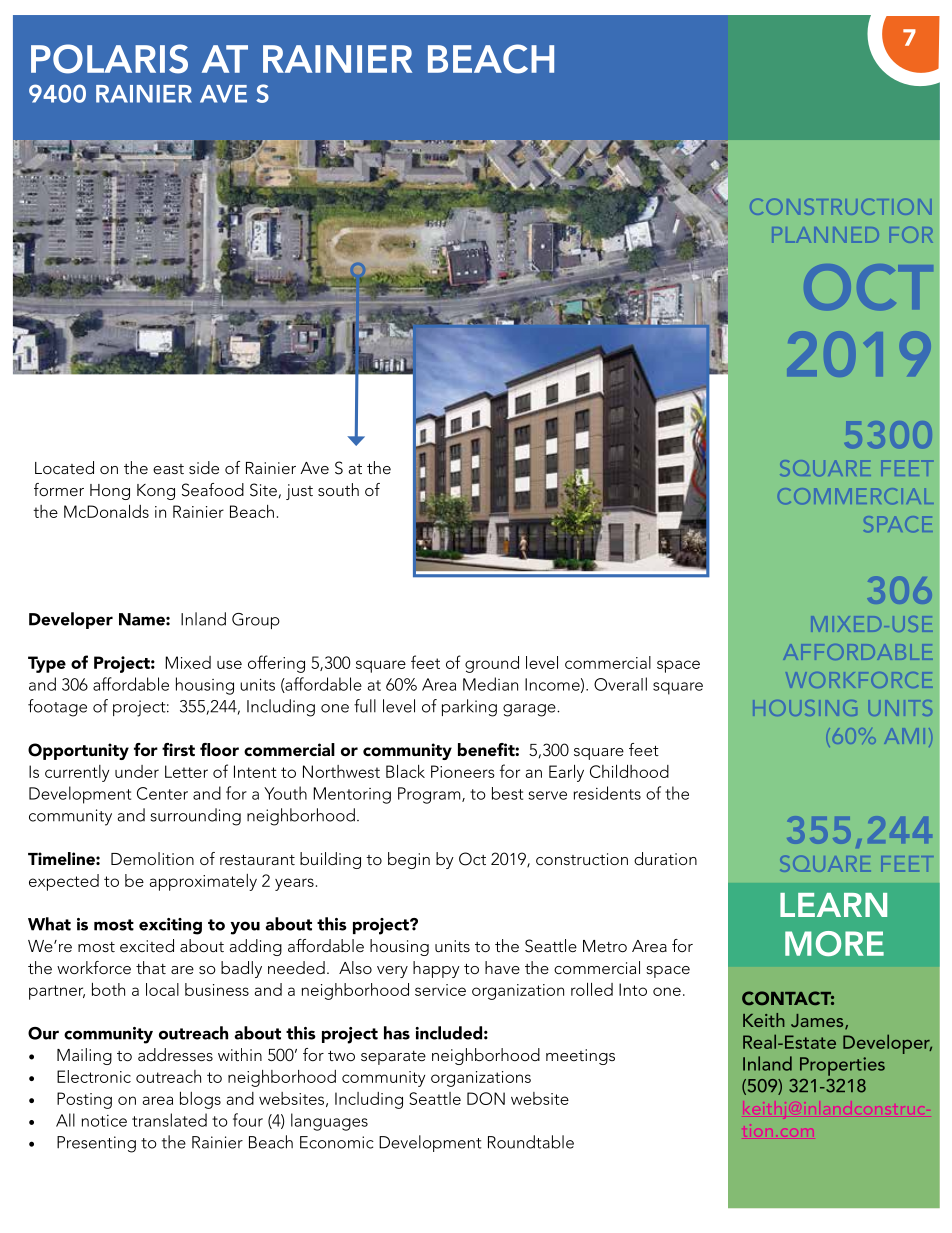  Describe the element at coordinates (338, 489) in the page. I see `south` at that location.
